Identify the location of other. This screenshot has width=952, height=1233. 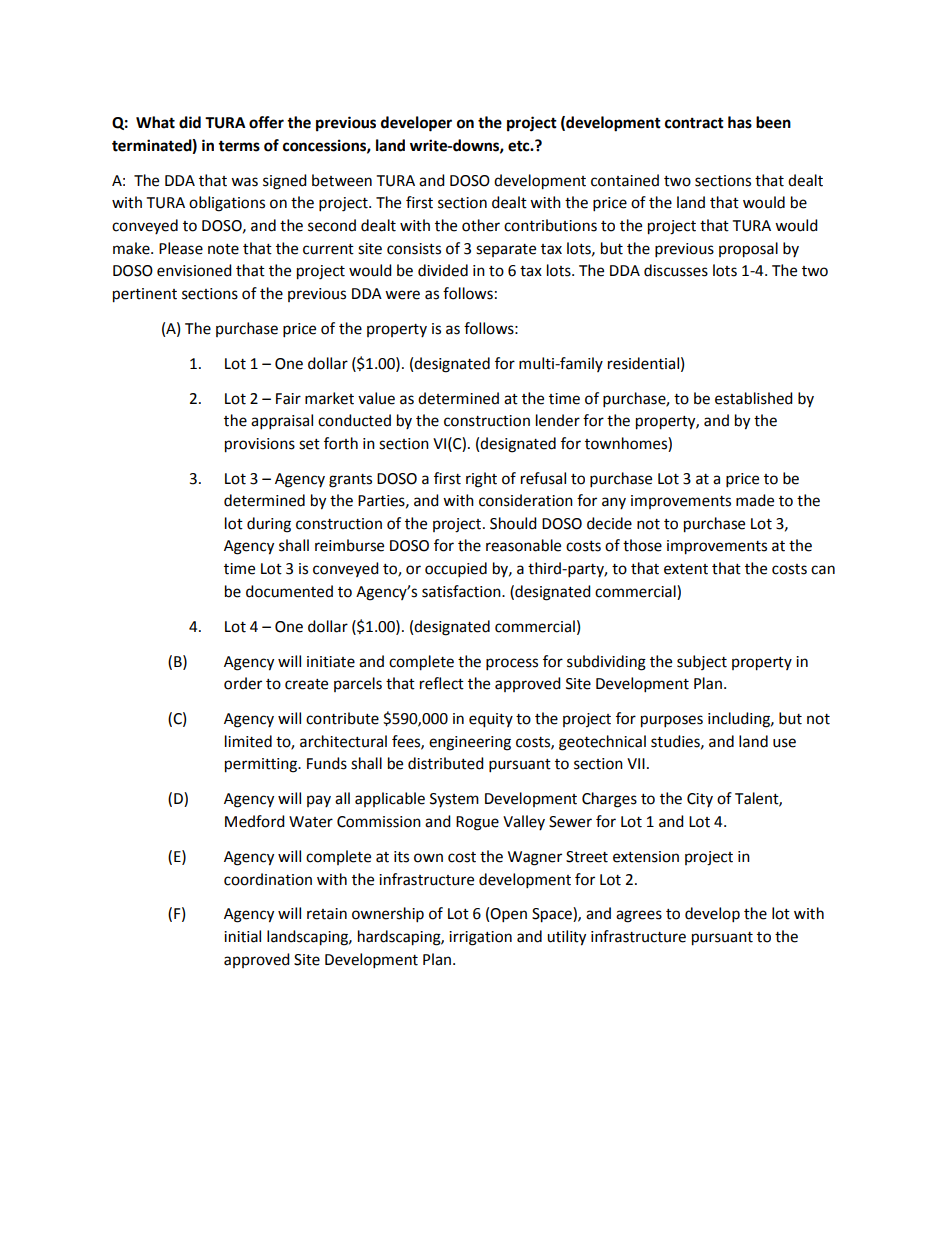
(481, 225).
